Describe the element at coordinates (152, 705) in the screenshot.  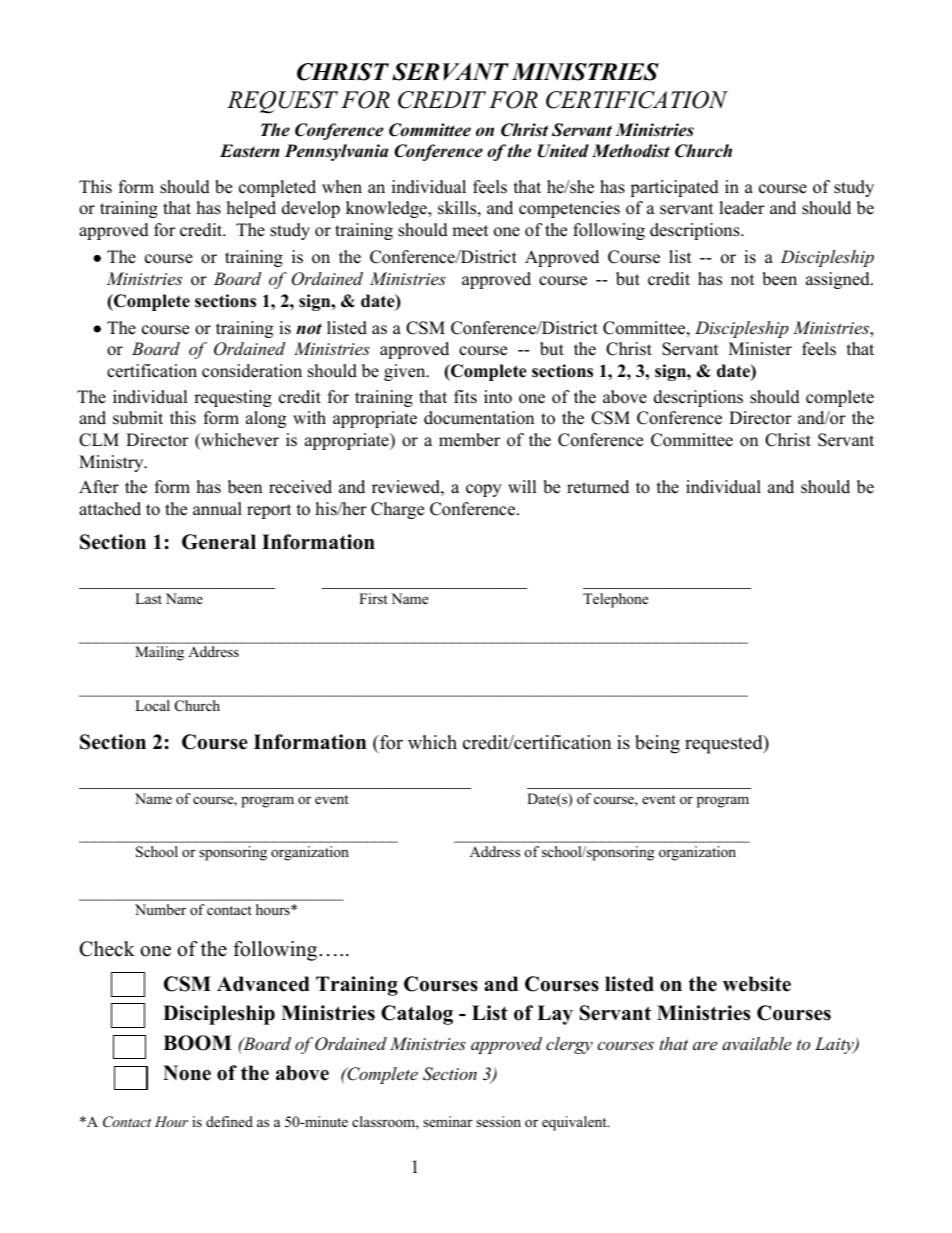
I see `Local` at that location.
